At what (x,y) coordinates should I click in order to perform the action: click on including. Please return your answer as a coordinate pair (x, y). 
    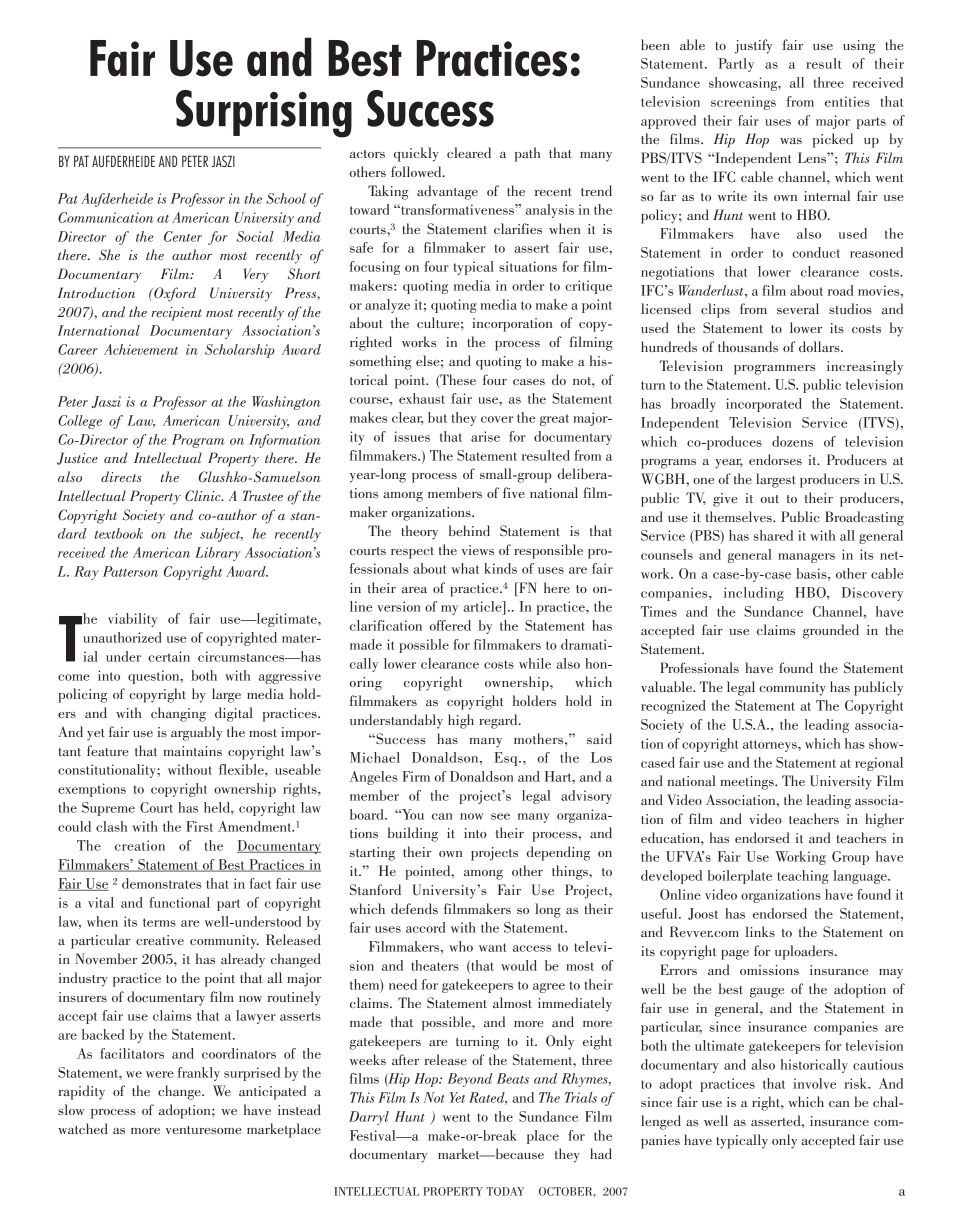
    Looking at the image, I should click on (754, 594).
